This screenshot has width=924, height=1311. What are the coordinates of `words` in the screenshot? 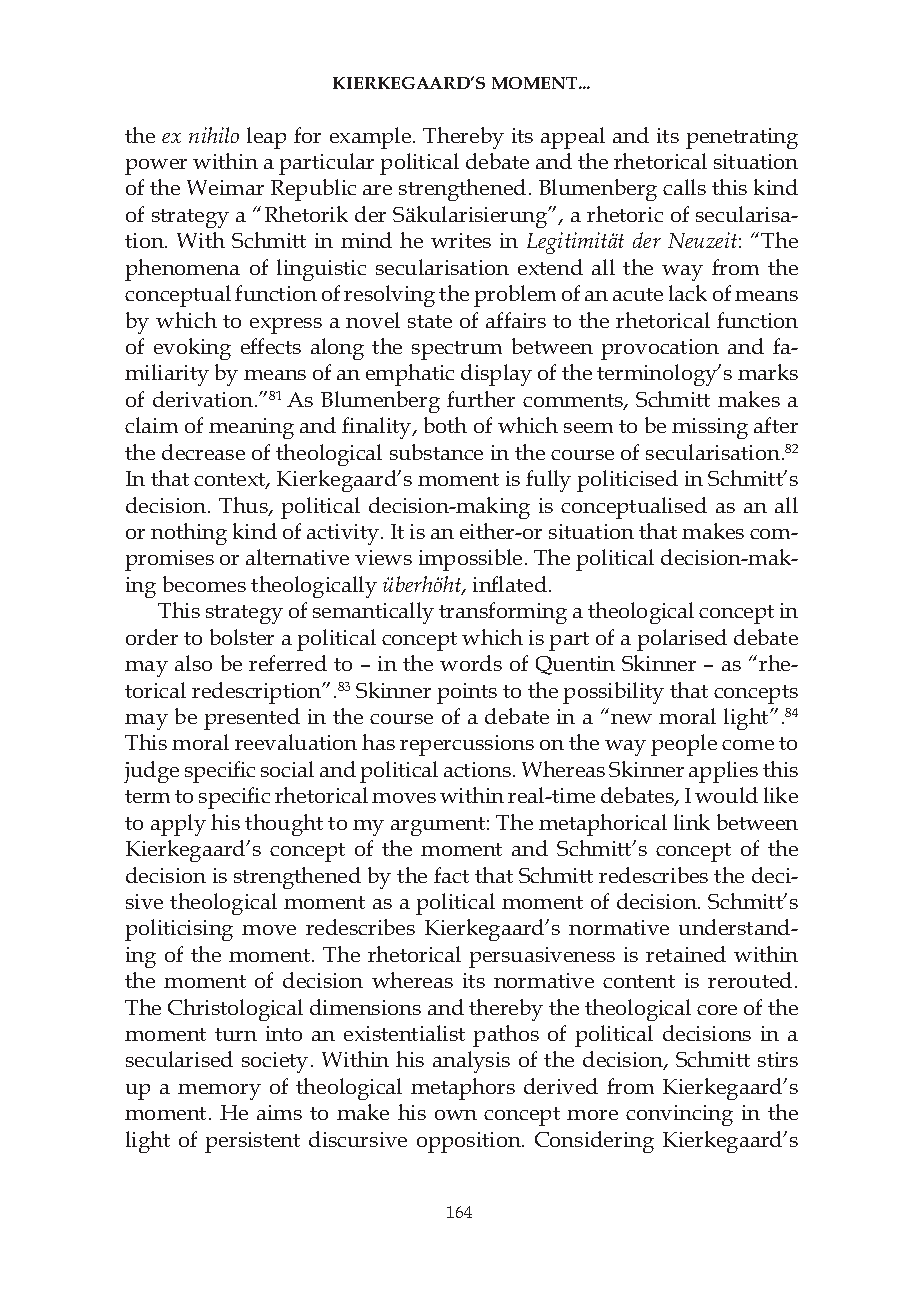 It's located at (471, 663).
